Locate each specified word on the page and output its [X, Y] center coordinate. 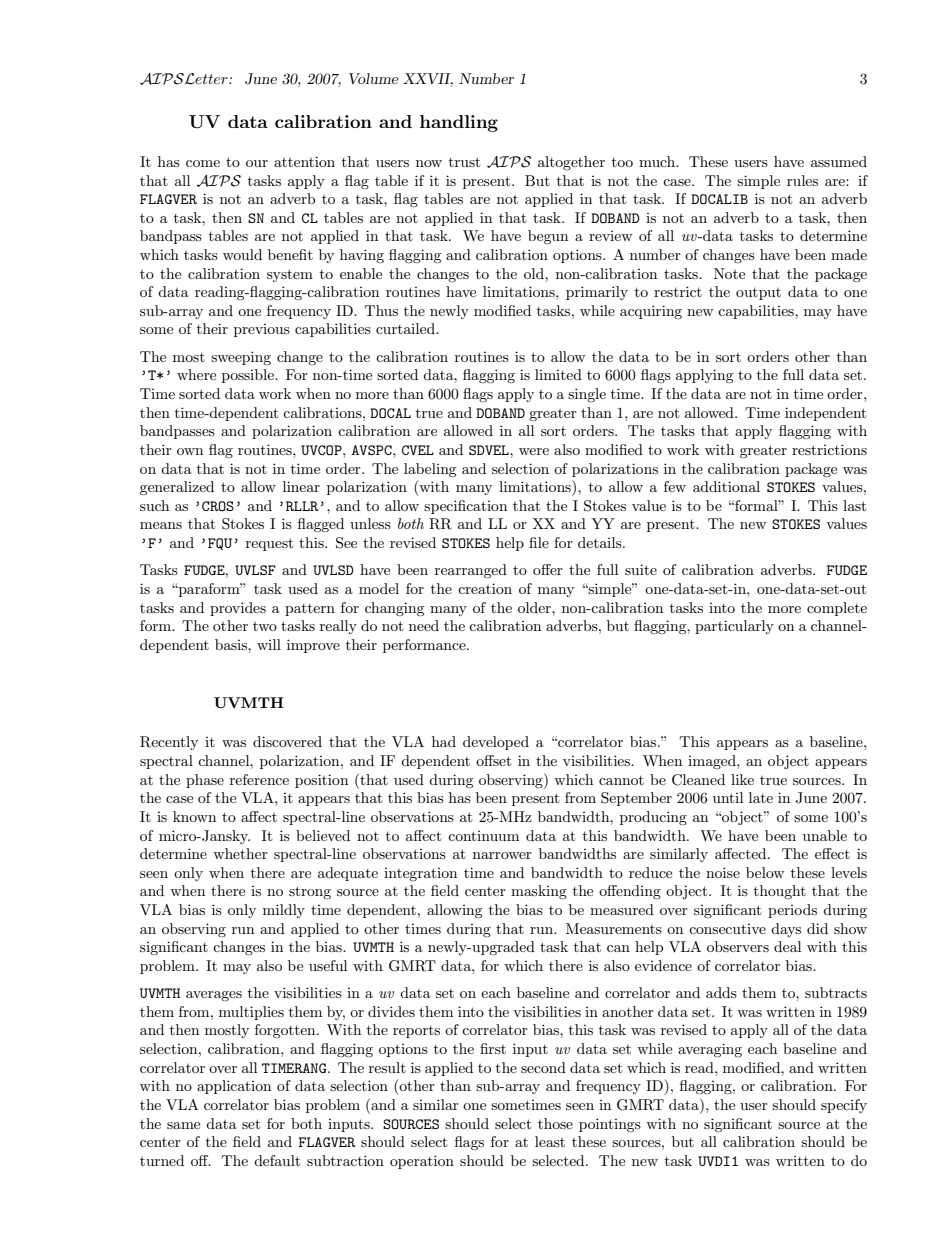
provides [238, 609]
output [758, 294]
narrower [502, 855]
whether [240, 853]
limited [558, 374]
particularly [734, 627]
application [234, 1087]
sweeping [241, 358]
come [203, 163]
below [765, 872]
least [550, 1141]
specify [844, 1106]
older [535, 607]
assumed [839, 161]
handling [459, 123]
